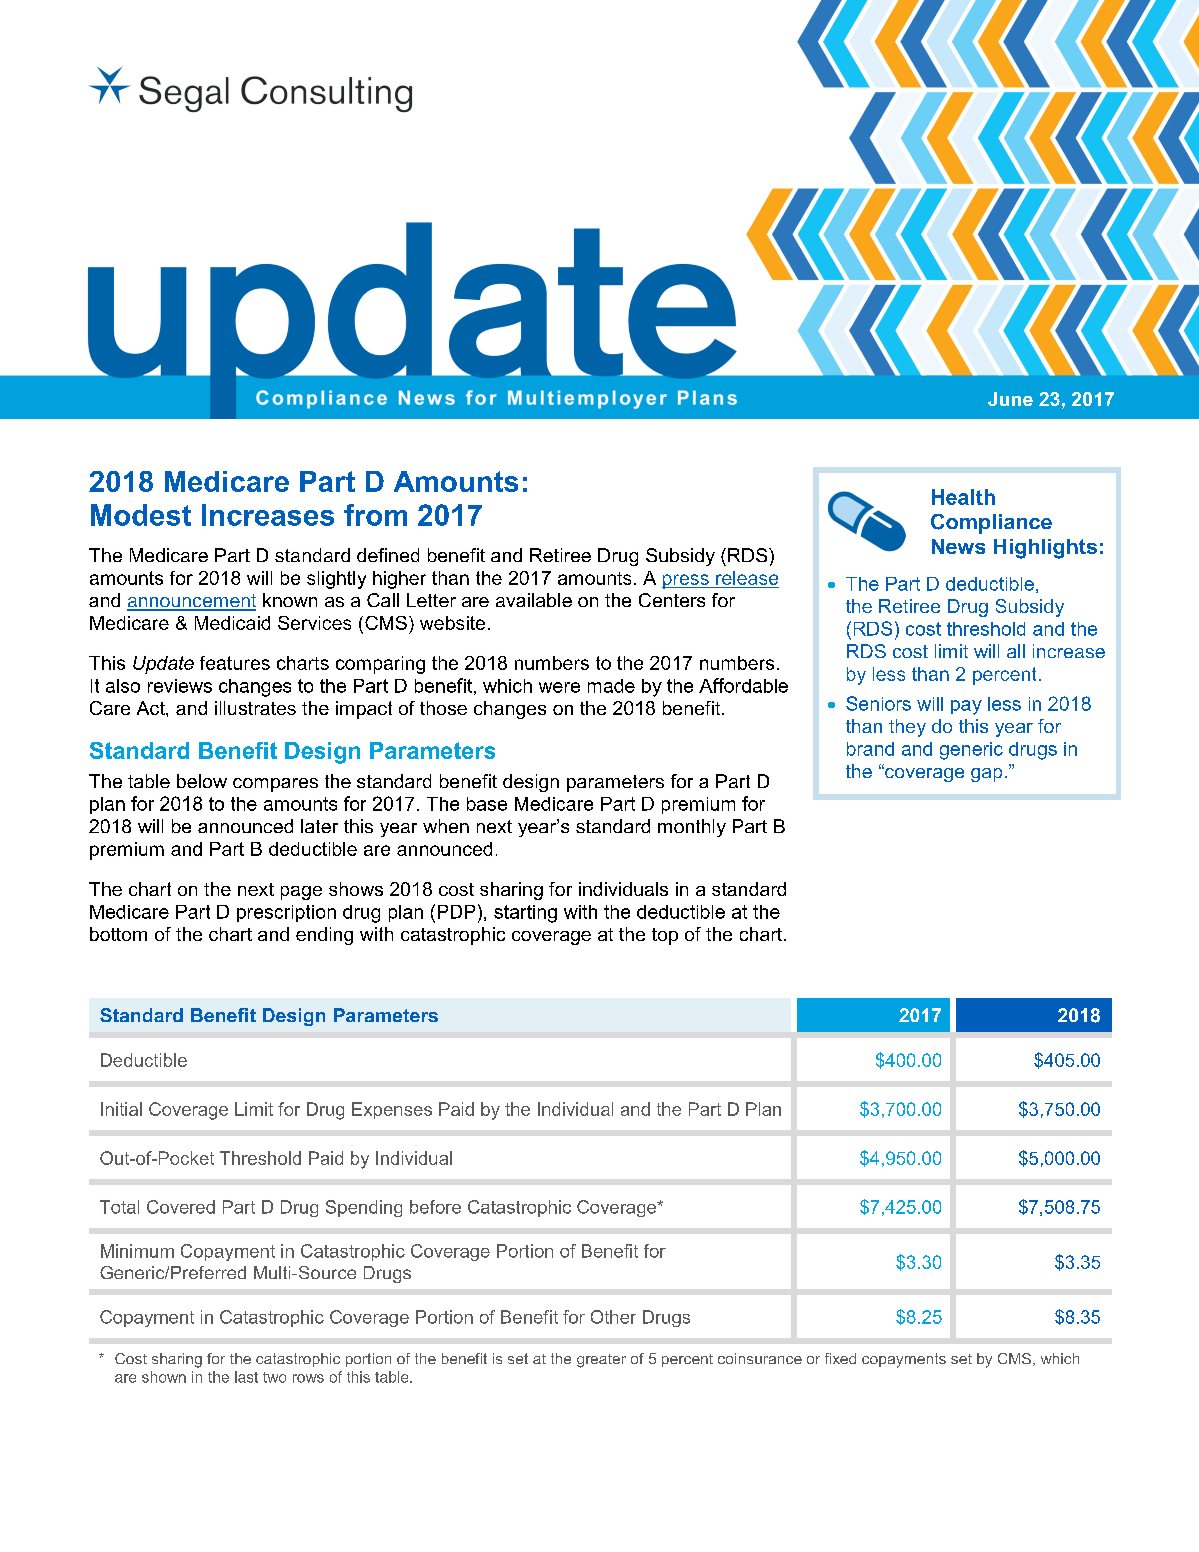 This screenshot has height=1552, width=1199. What do you see at coordinates (141, 515) in the screenshot?
I see `Modest` at bounding box center [141, 515].
